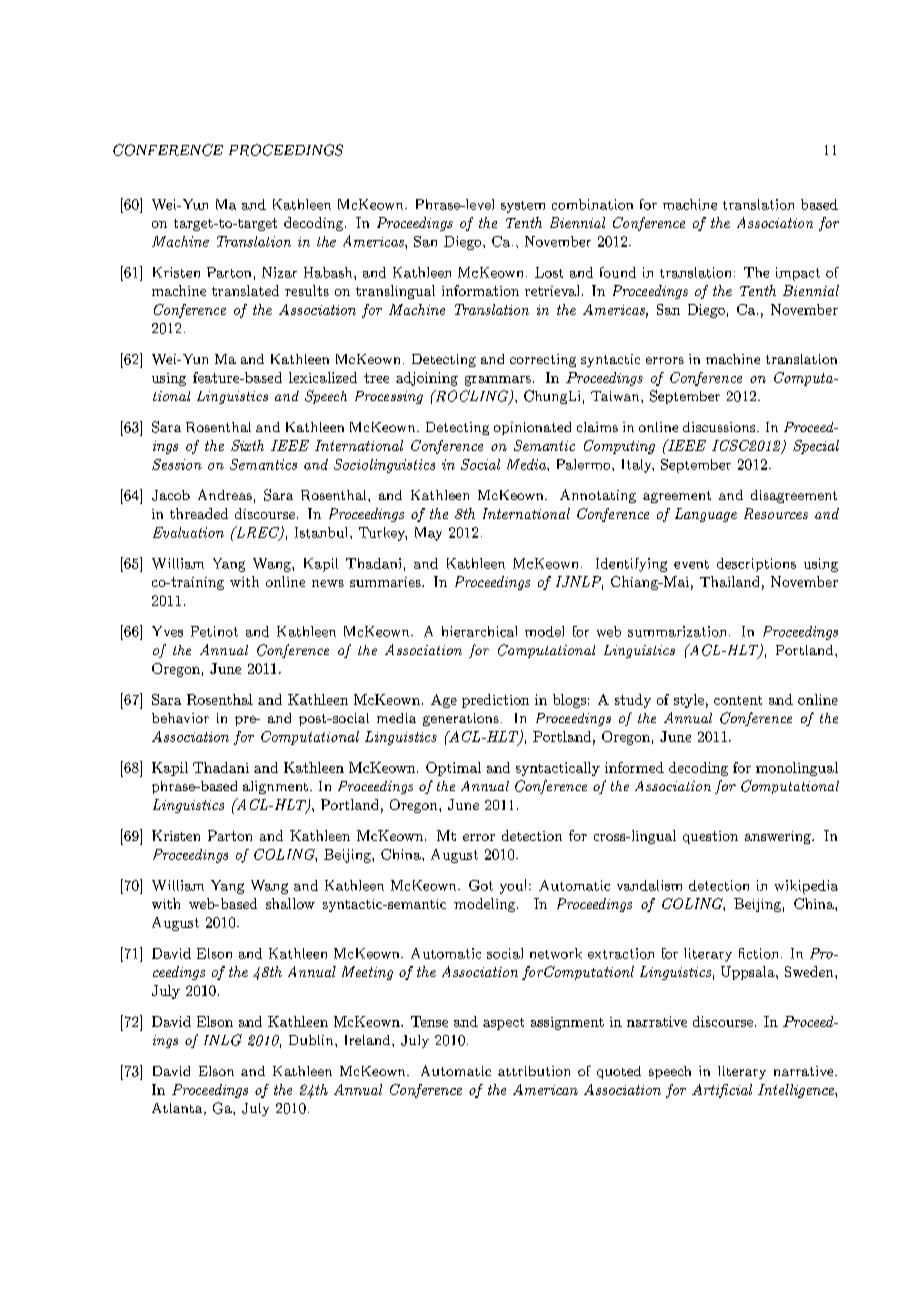  What do you see at coordinates (523, 207) in the document?
I see `system` at bounding box center [523, 207].
